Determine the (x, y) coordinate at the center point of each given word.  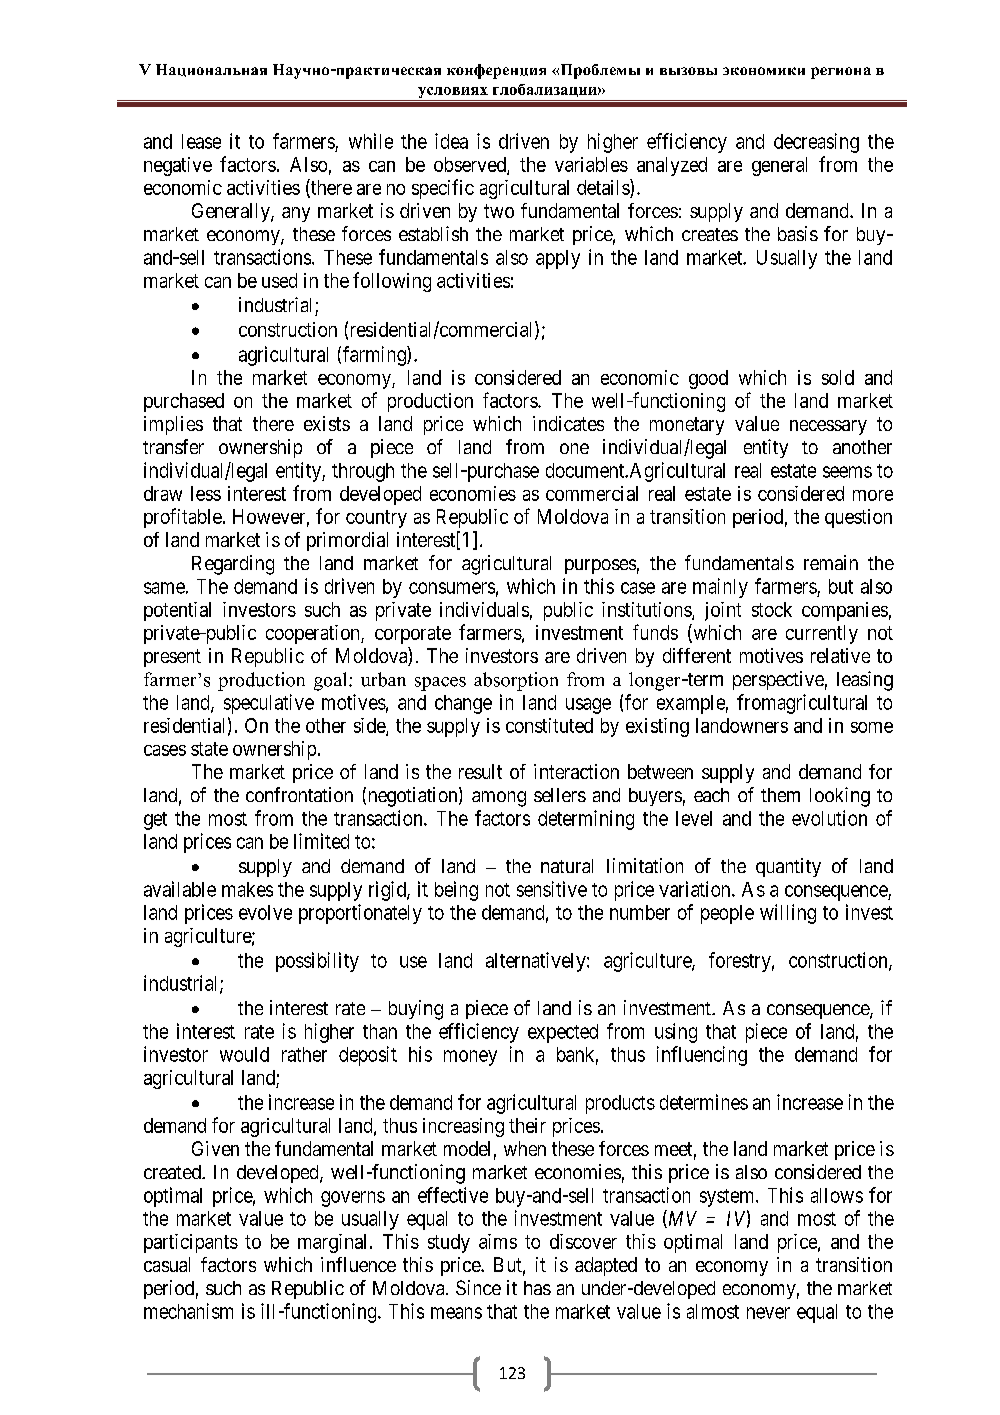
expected (563, 1033)
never (768, 1313)
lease (201, 141)
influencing (702, 1056)
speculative (269, 704)
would (244, 1054)
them (780, 795)
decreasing (816, 143)
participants (191, 1243)
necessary (828, 427)
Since (478, 1287)
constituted (549, 725)
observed (471, 165)
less (206, 493)
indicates (568, 423)
